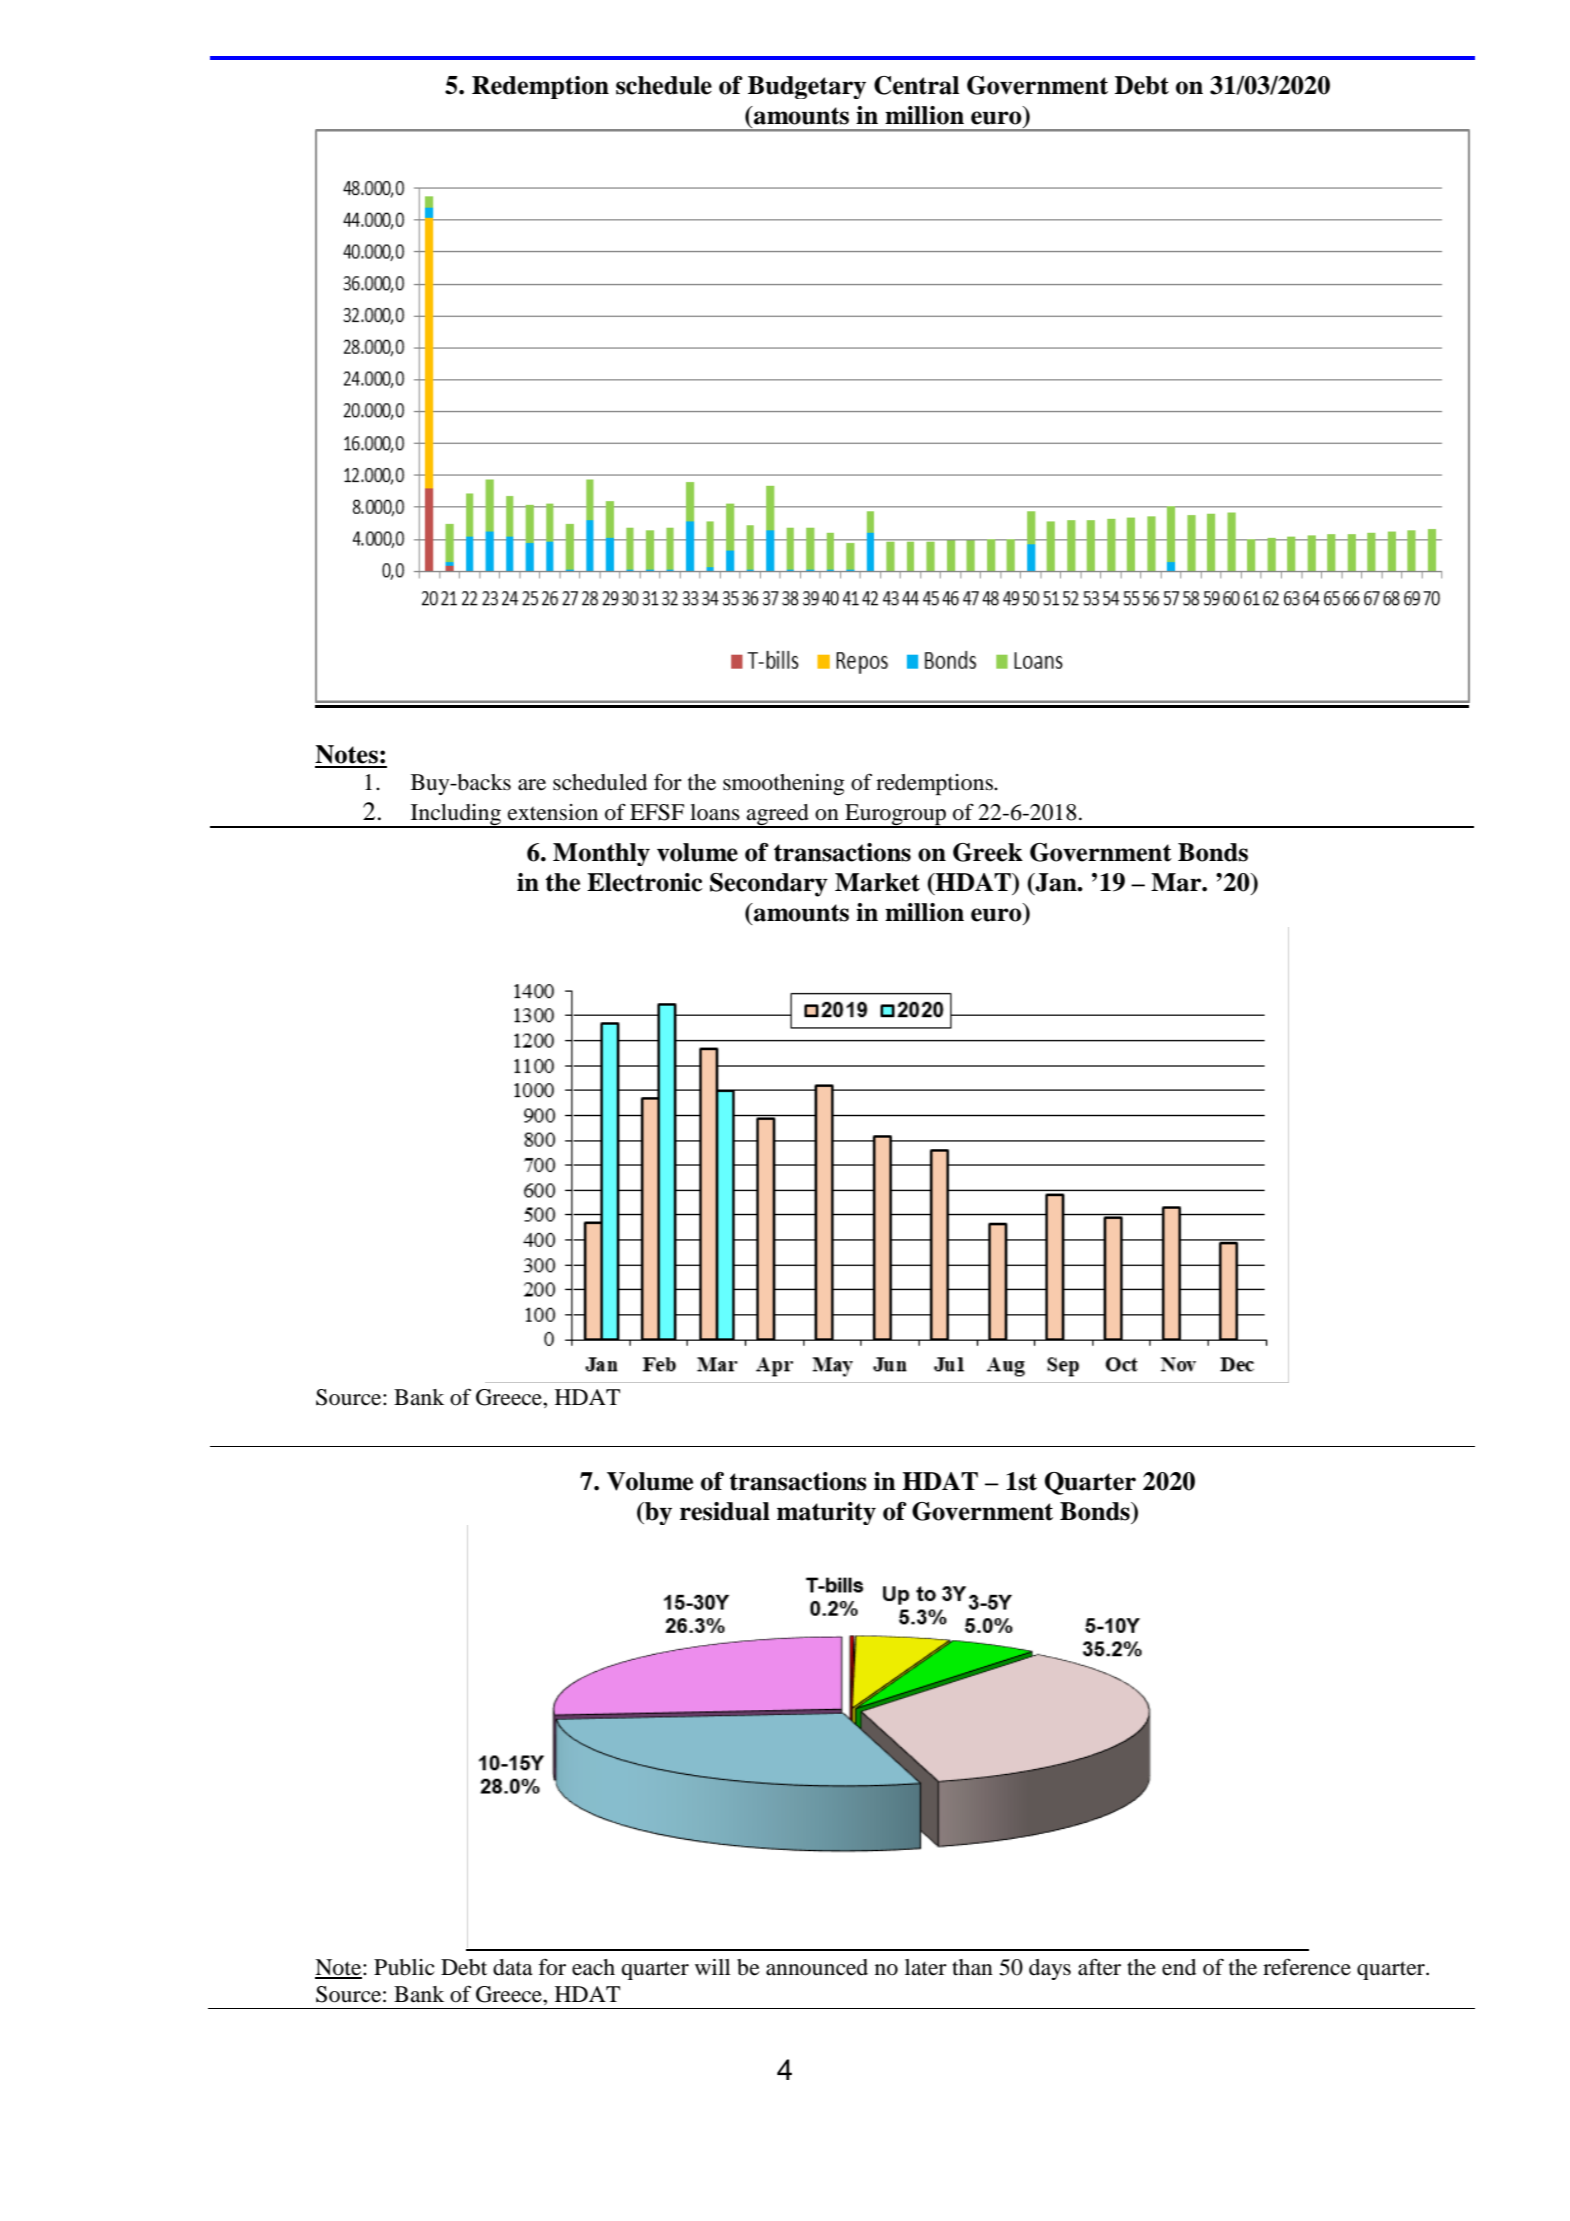 This document has height=2221, width=1570. I want to click on Central, so click(916, 85).
